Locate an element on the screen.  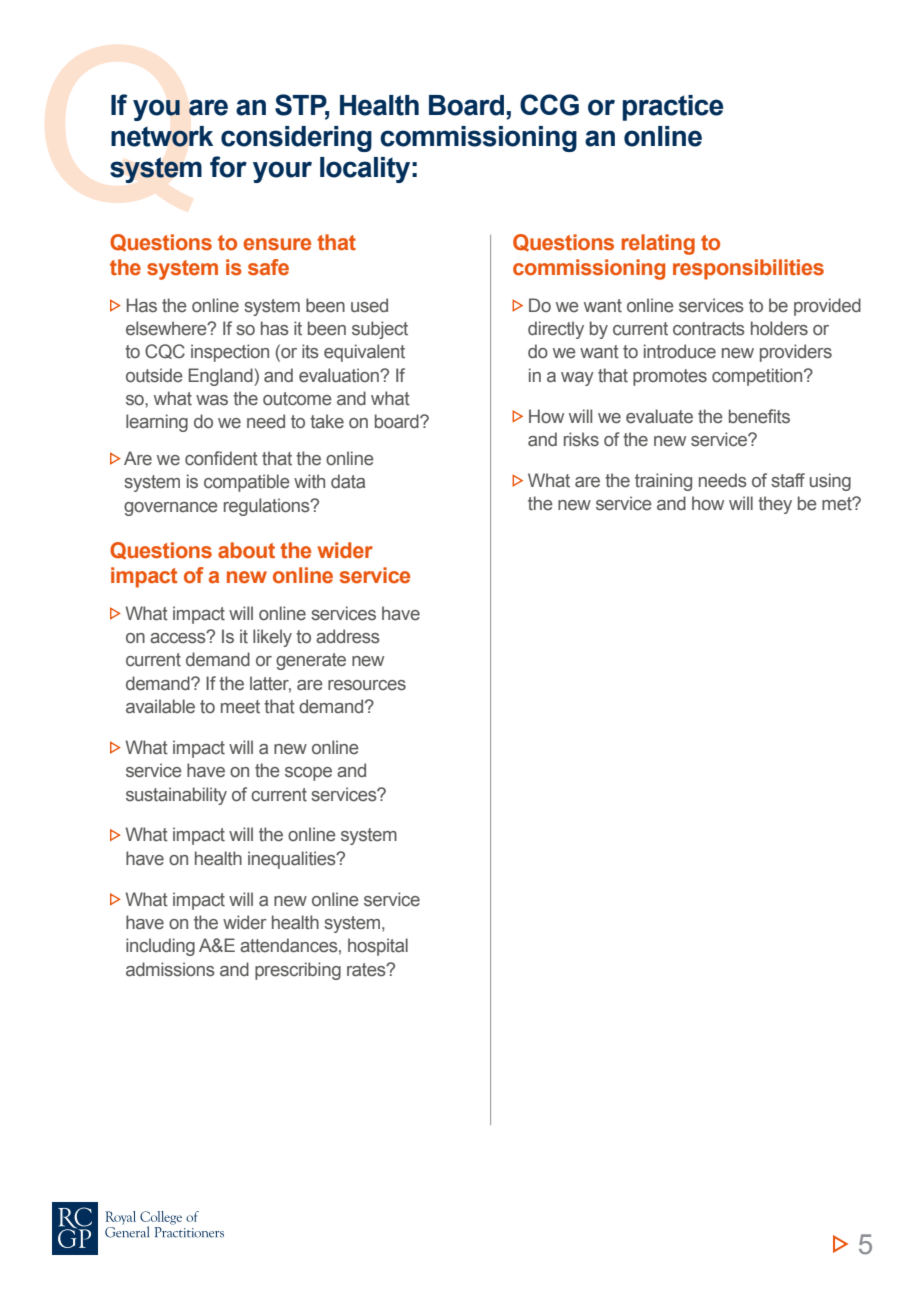
for is located at coordinates (228, 167).
